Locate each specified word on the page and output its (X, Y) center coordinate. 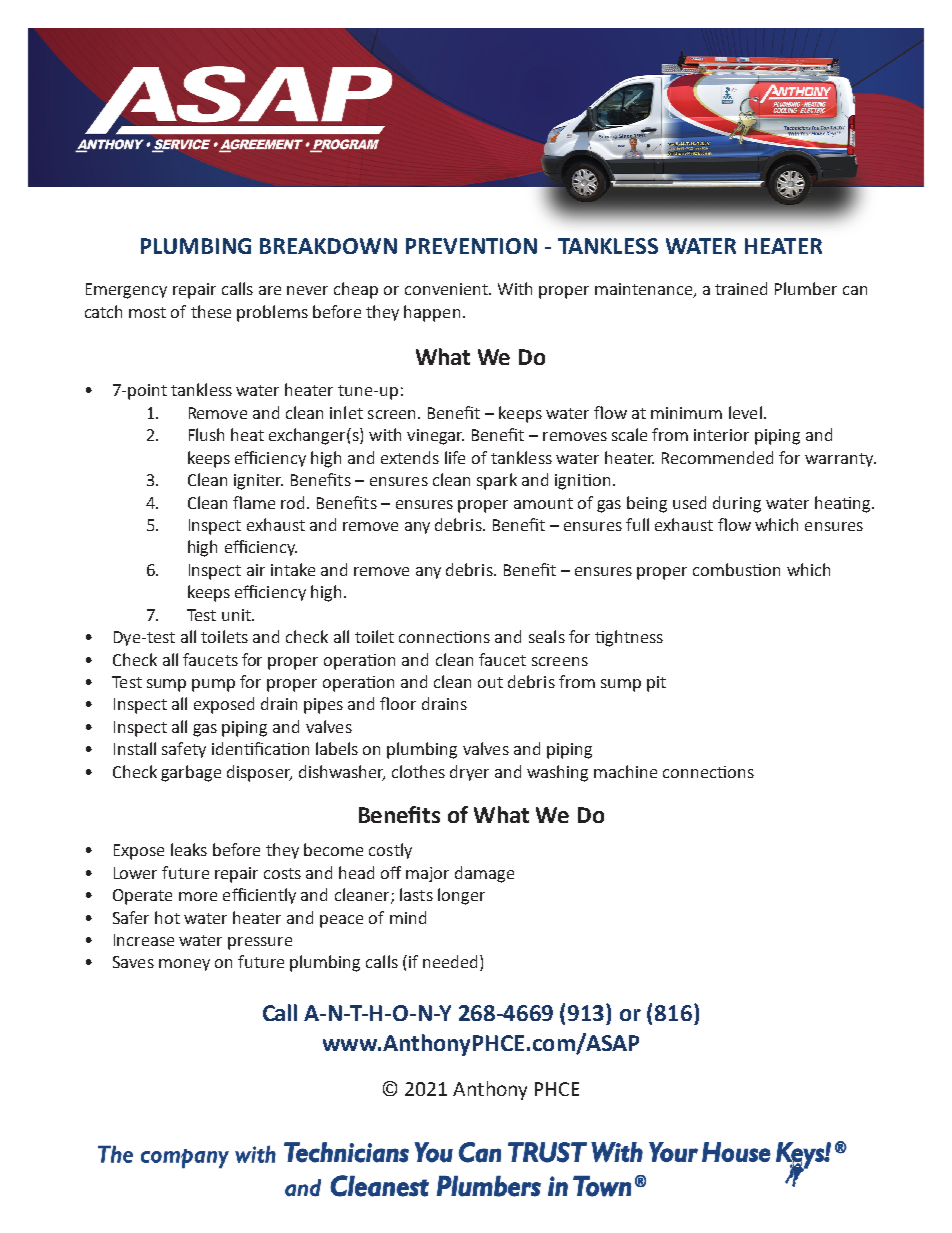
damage (484, 874)
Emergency (126, 291)
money (184, 965)
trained (741, 288)
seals (547, 636)
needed (452, 963)
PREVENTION (471, 246)
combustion (736, 569)
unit (237, 615)
